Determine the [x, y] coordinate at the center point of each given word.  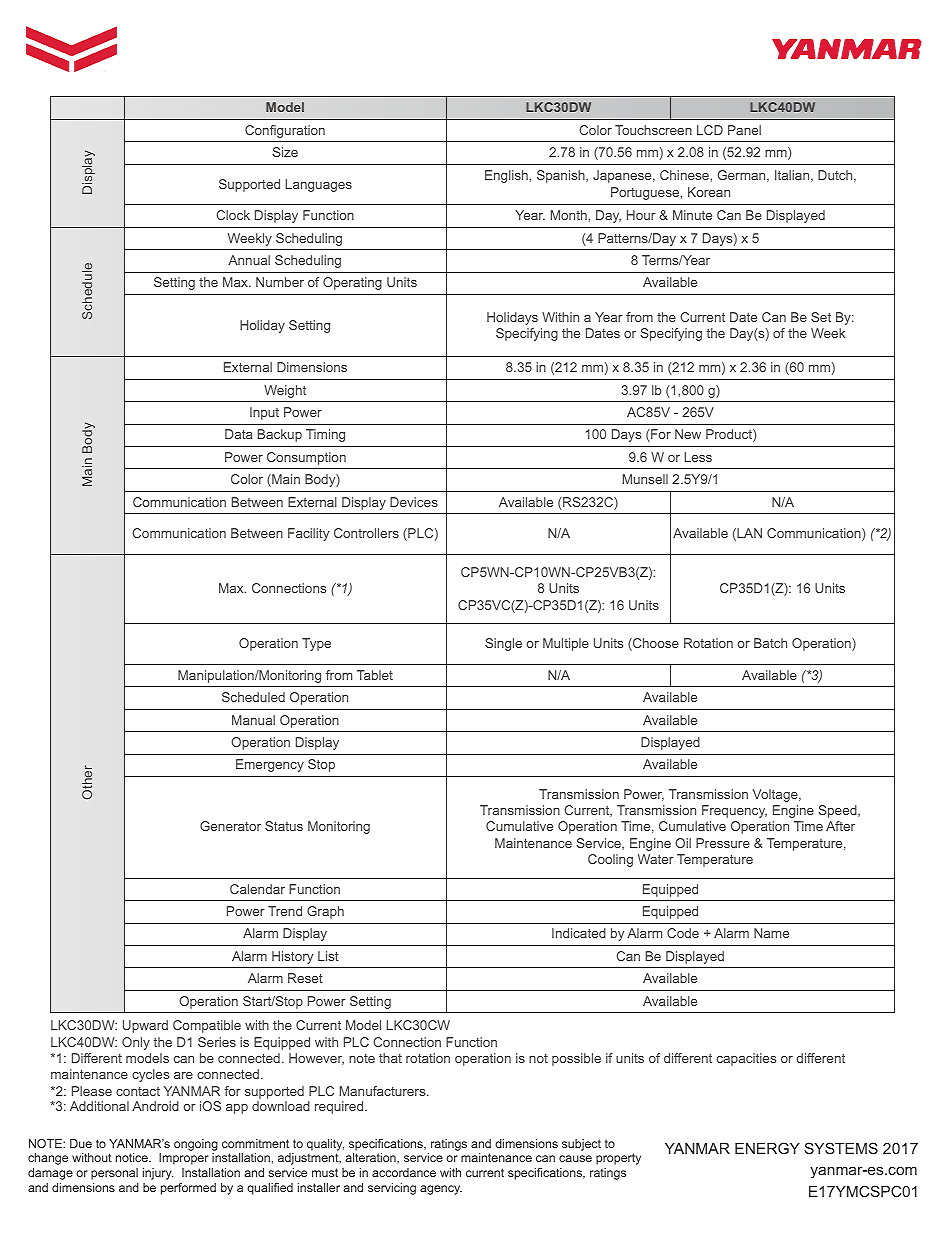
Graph [325, 912]
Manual [253, 720]
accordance [404, 1172]
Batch [770, 643]
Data [239, 434]
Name [771, 933]
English [507, 176]
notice [133, 1157]
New [688, 434]
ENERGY [767, 1148]
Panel [744, 130]
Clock [233, 215]
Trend [285, 911]
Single [503, 644]
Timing [325, 435]
